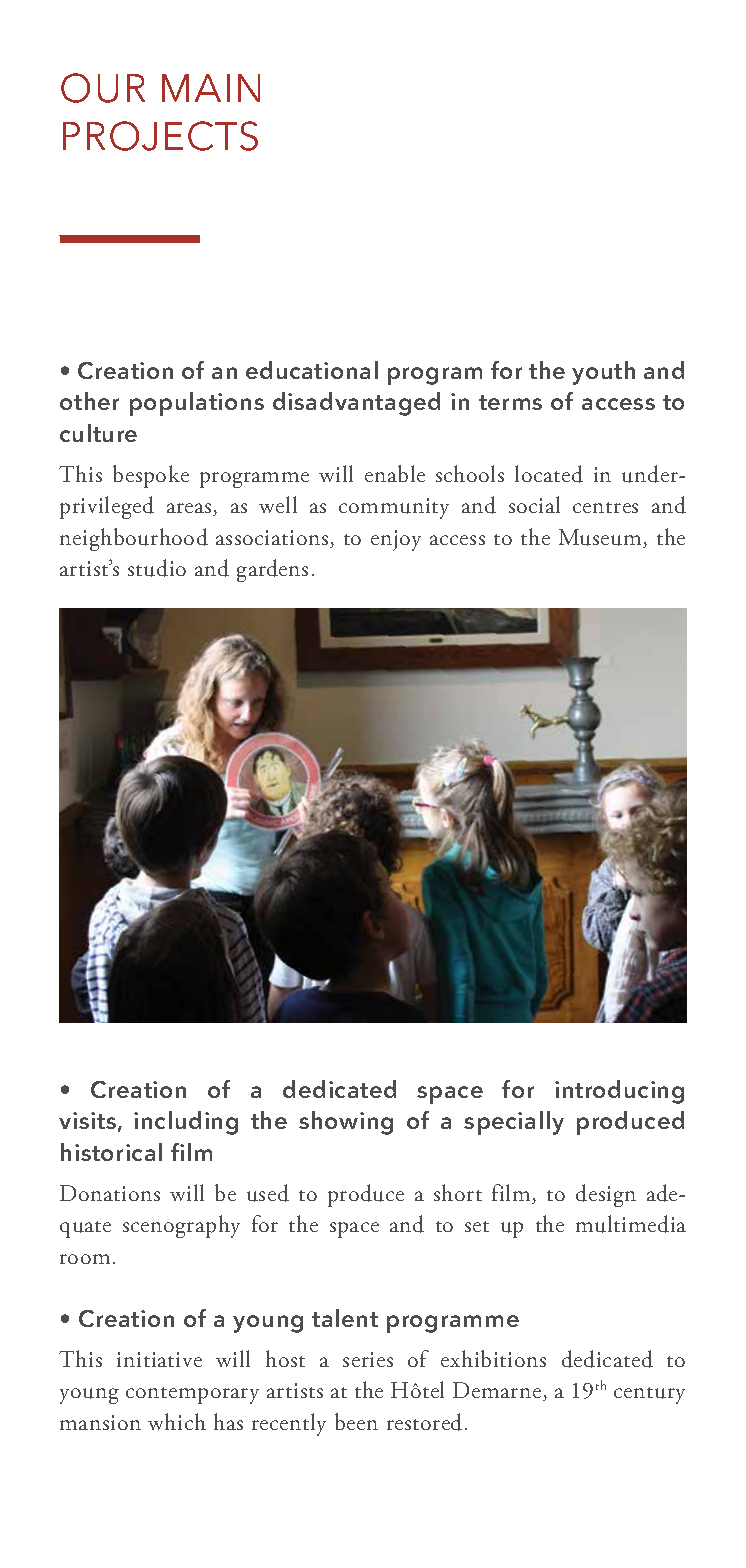  What do you see at coordinates (368, 1359) in the page?
I see `series` at bounding box center [368, 1359].
